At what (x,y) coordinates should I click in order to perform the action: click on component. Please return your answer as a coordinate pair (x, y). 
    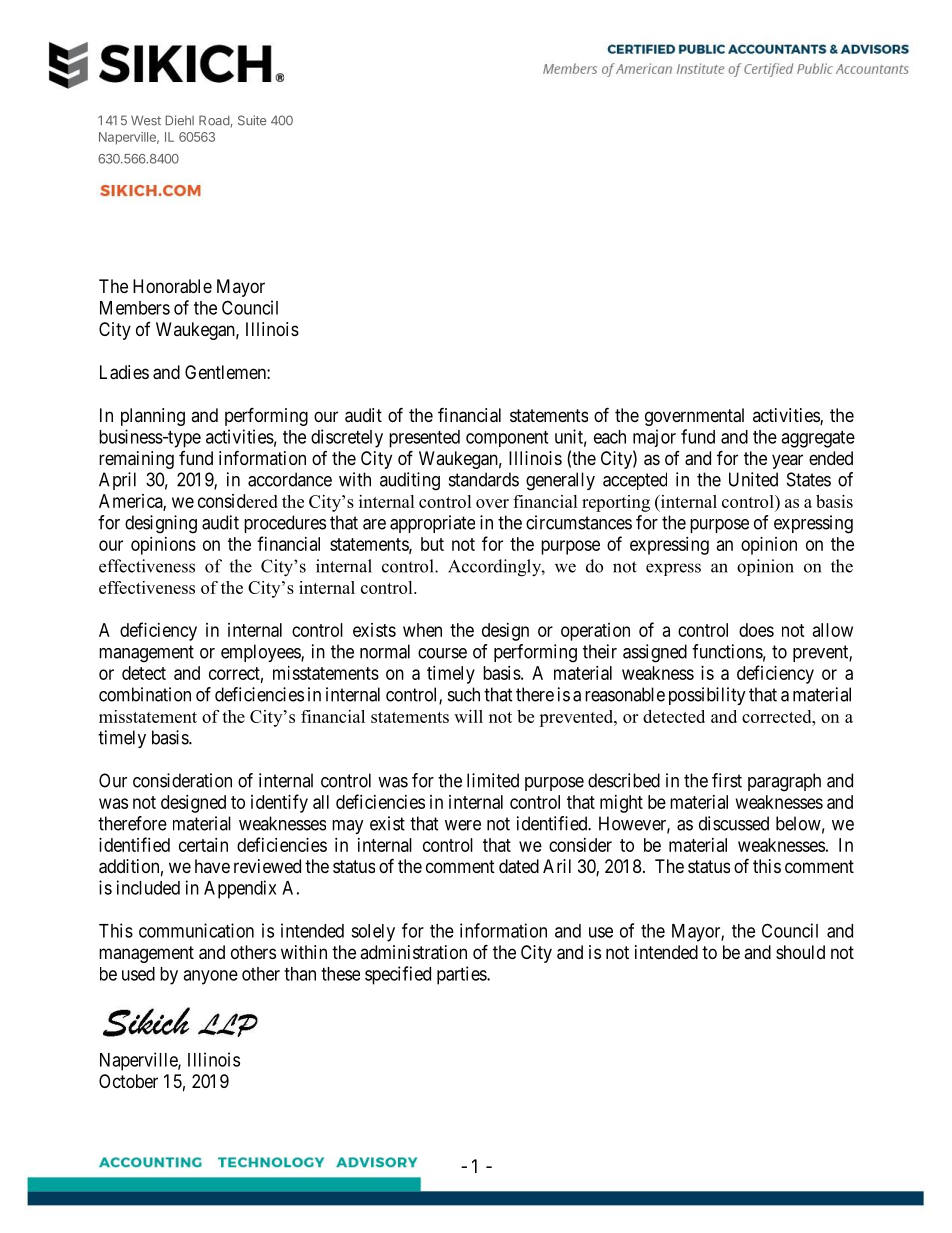
    Looking at the image, I should click on (507, 439).
